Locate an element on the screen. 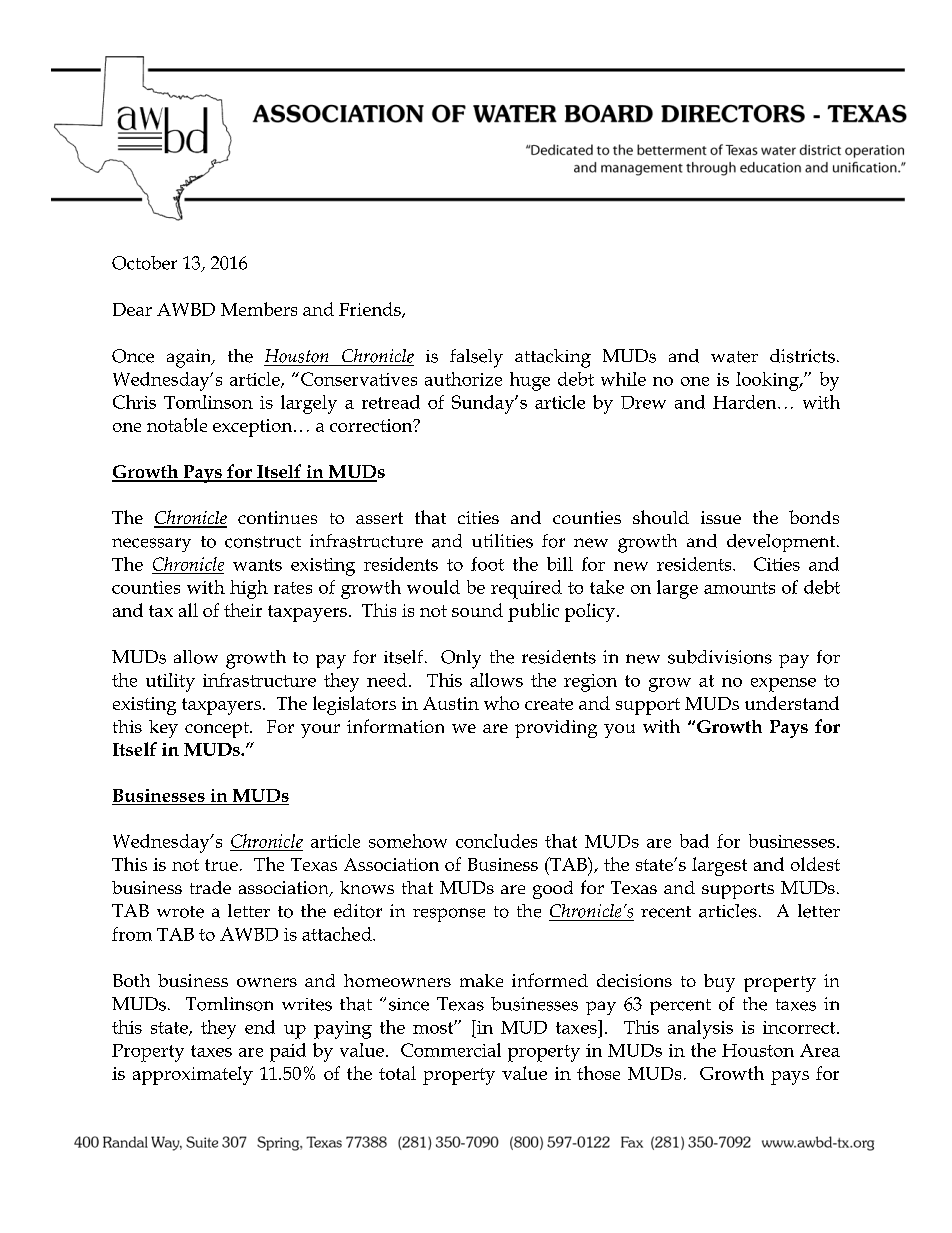 This screenshot has height=1233, width=952. high is located at coordinates (249, 589).
